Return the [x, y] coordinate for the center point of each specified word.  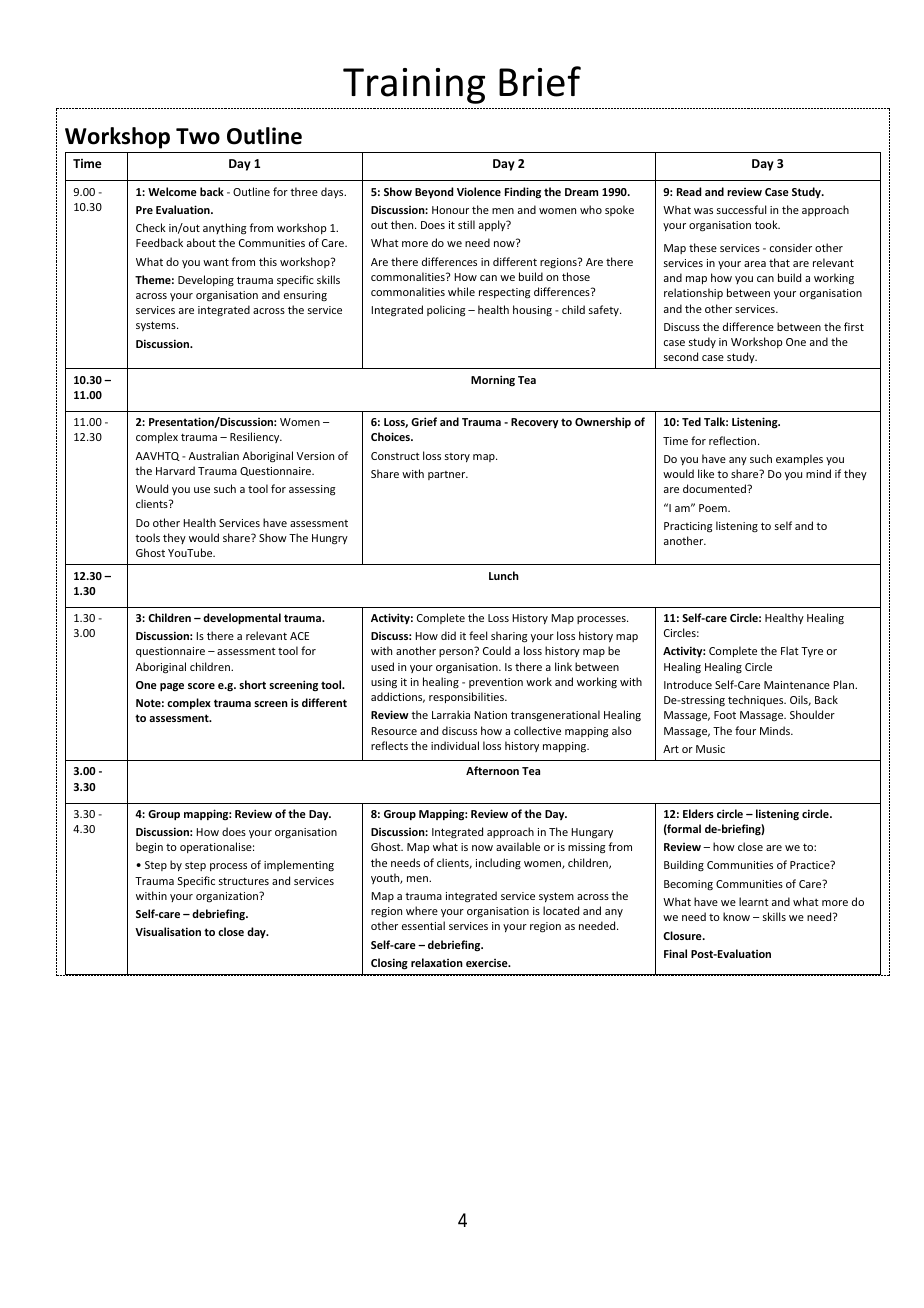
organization [228, 897]
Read [689, 191]
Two [198, 136]
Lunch [504, 575]
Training [414, 86]
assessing [312, 490]
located [561, 910]
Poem [714, 508]
